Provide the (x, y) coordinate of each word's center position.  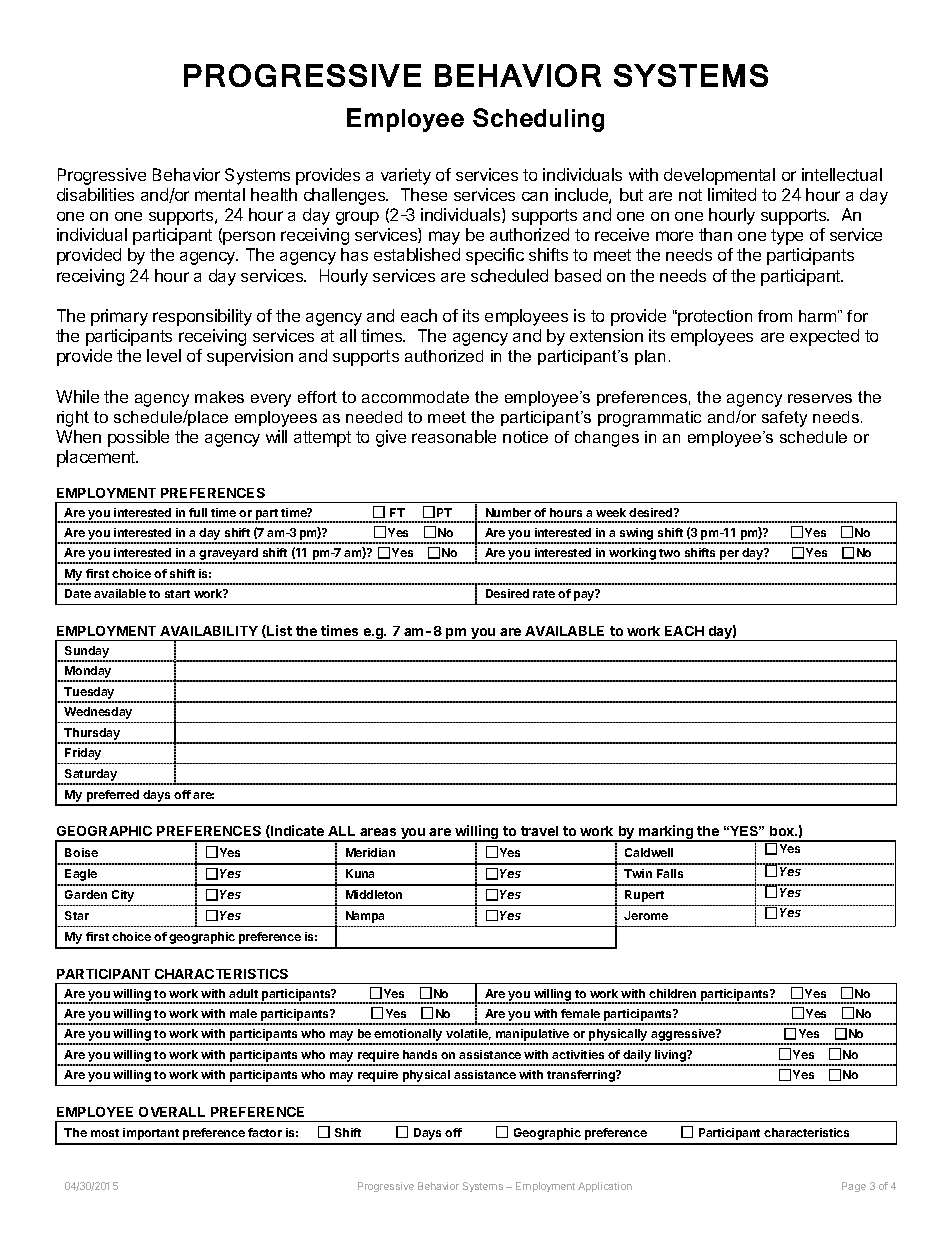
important (151, 1134)
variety (406, 176)
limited (732, 194)
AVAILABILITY (209, 631)
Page (854, 1187)
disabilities (95, 194)
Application (605, 1187)
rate (544, 594)
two (669, 553)
